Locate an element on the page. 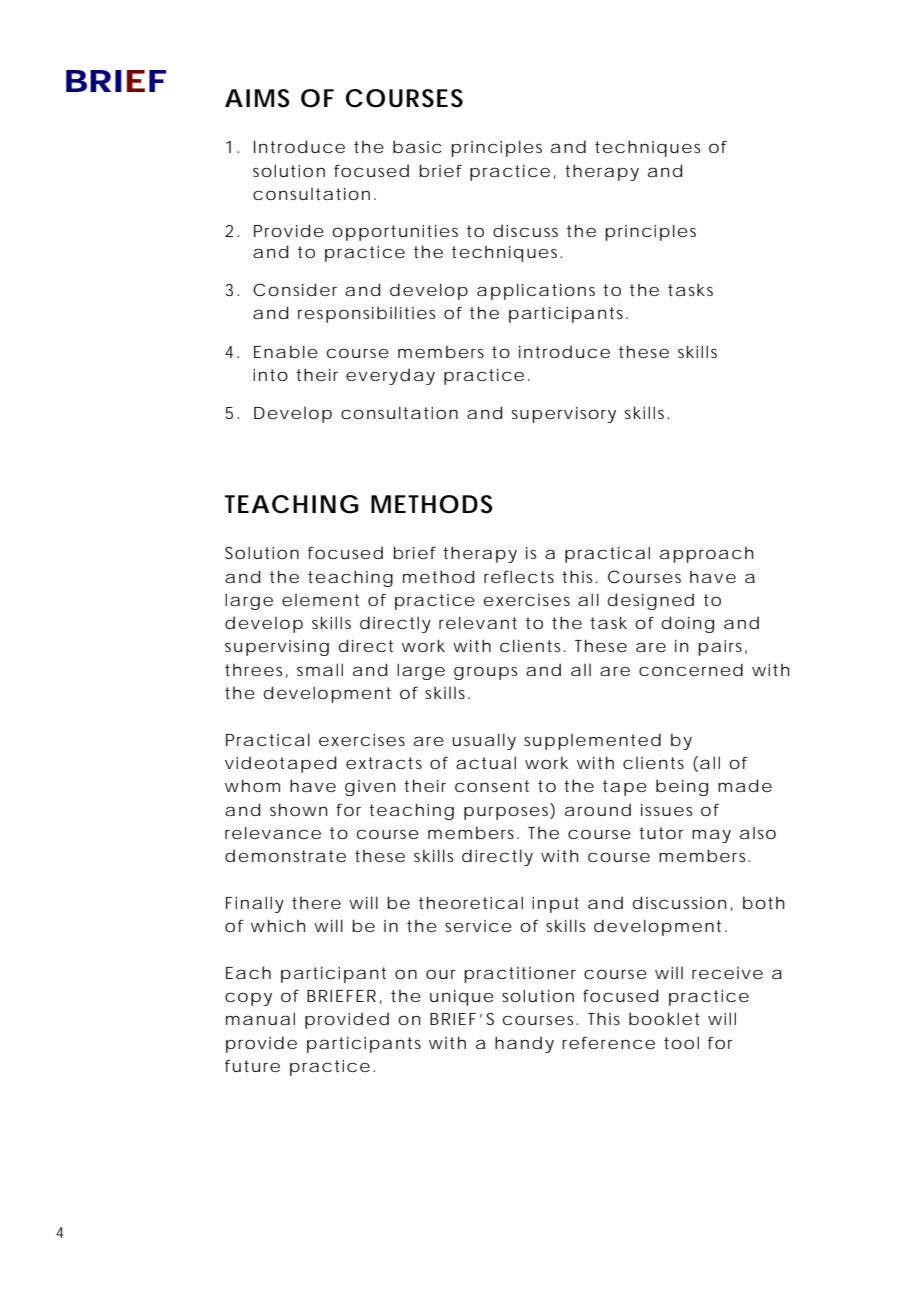  approach is located at coordinates (706, 555).
